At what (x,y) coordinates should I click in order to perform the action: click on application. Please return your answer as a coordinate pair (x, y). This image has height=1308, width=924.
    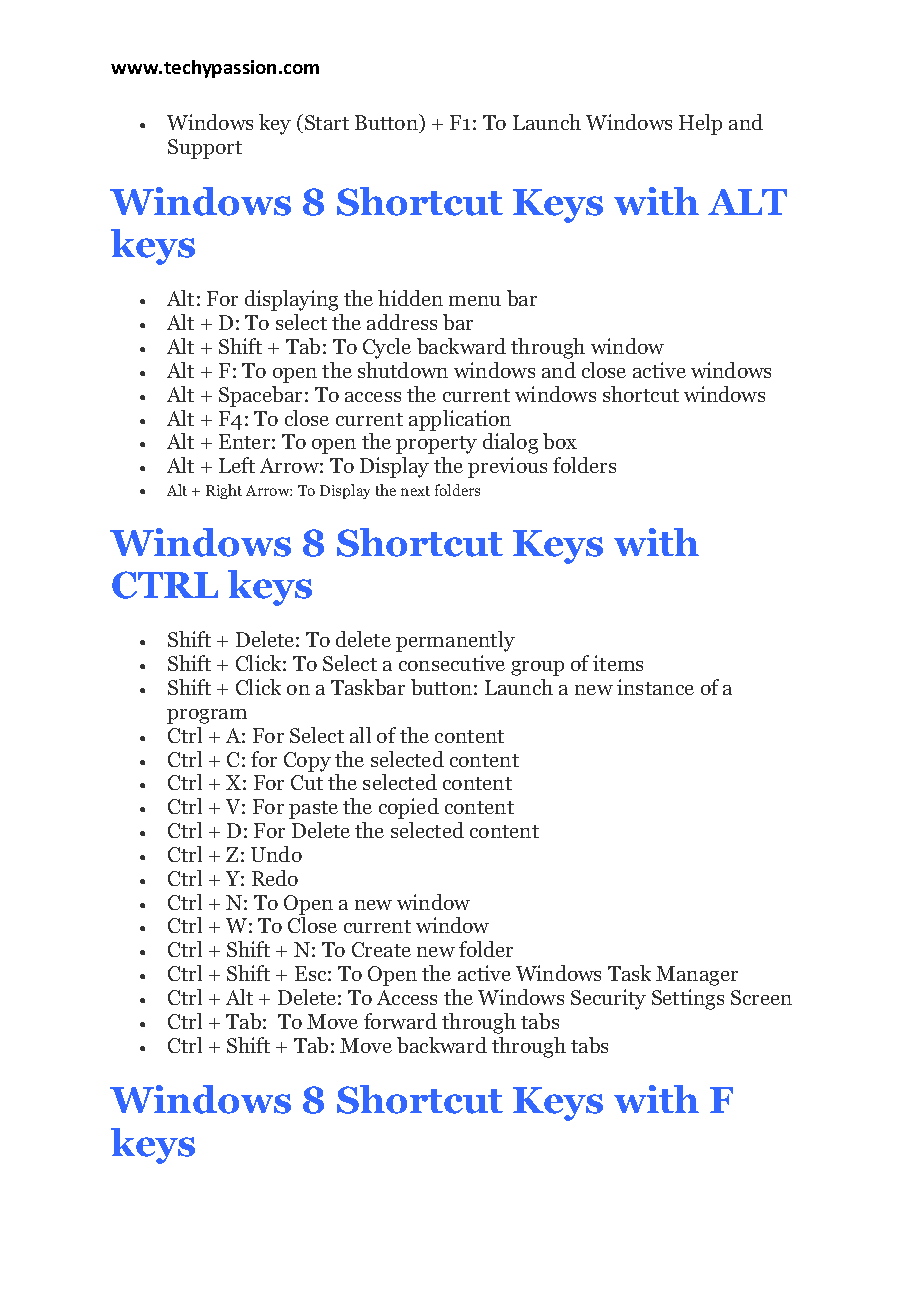
    Looking at the image, I should click on (460, 420).
